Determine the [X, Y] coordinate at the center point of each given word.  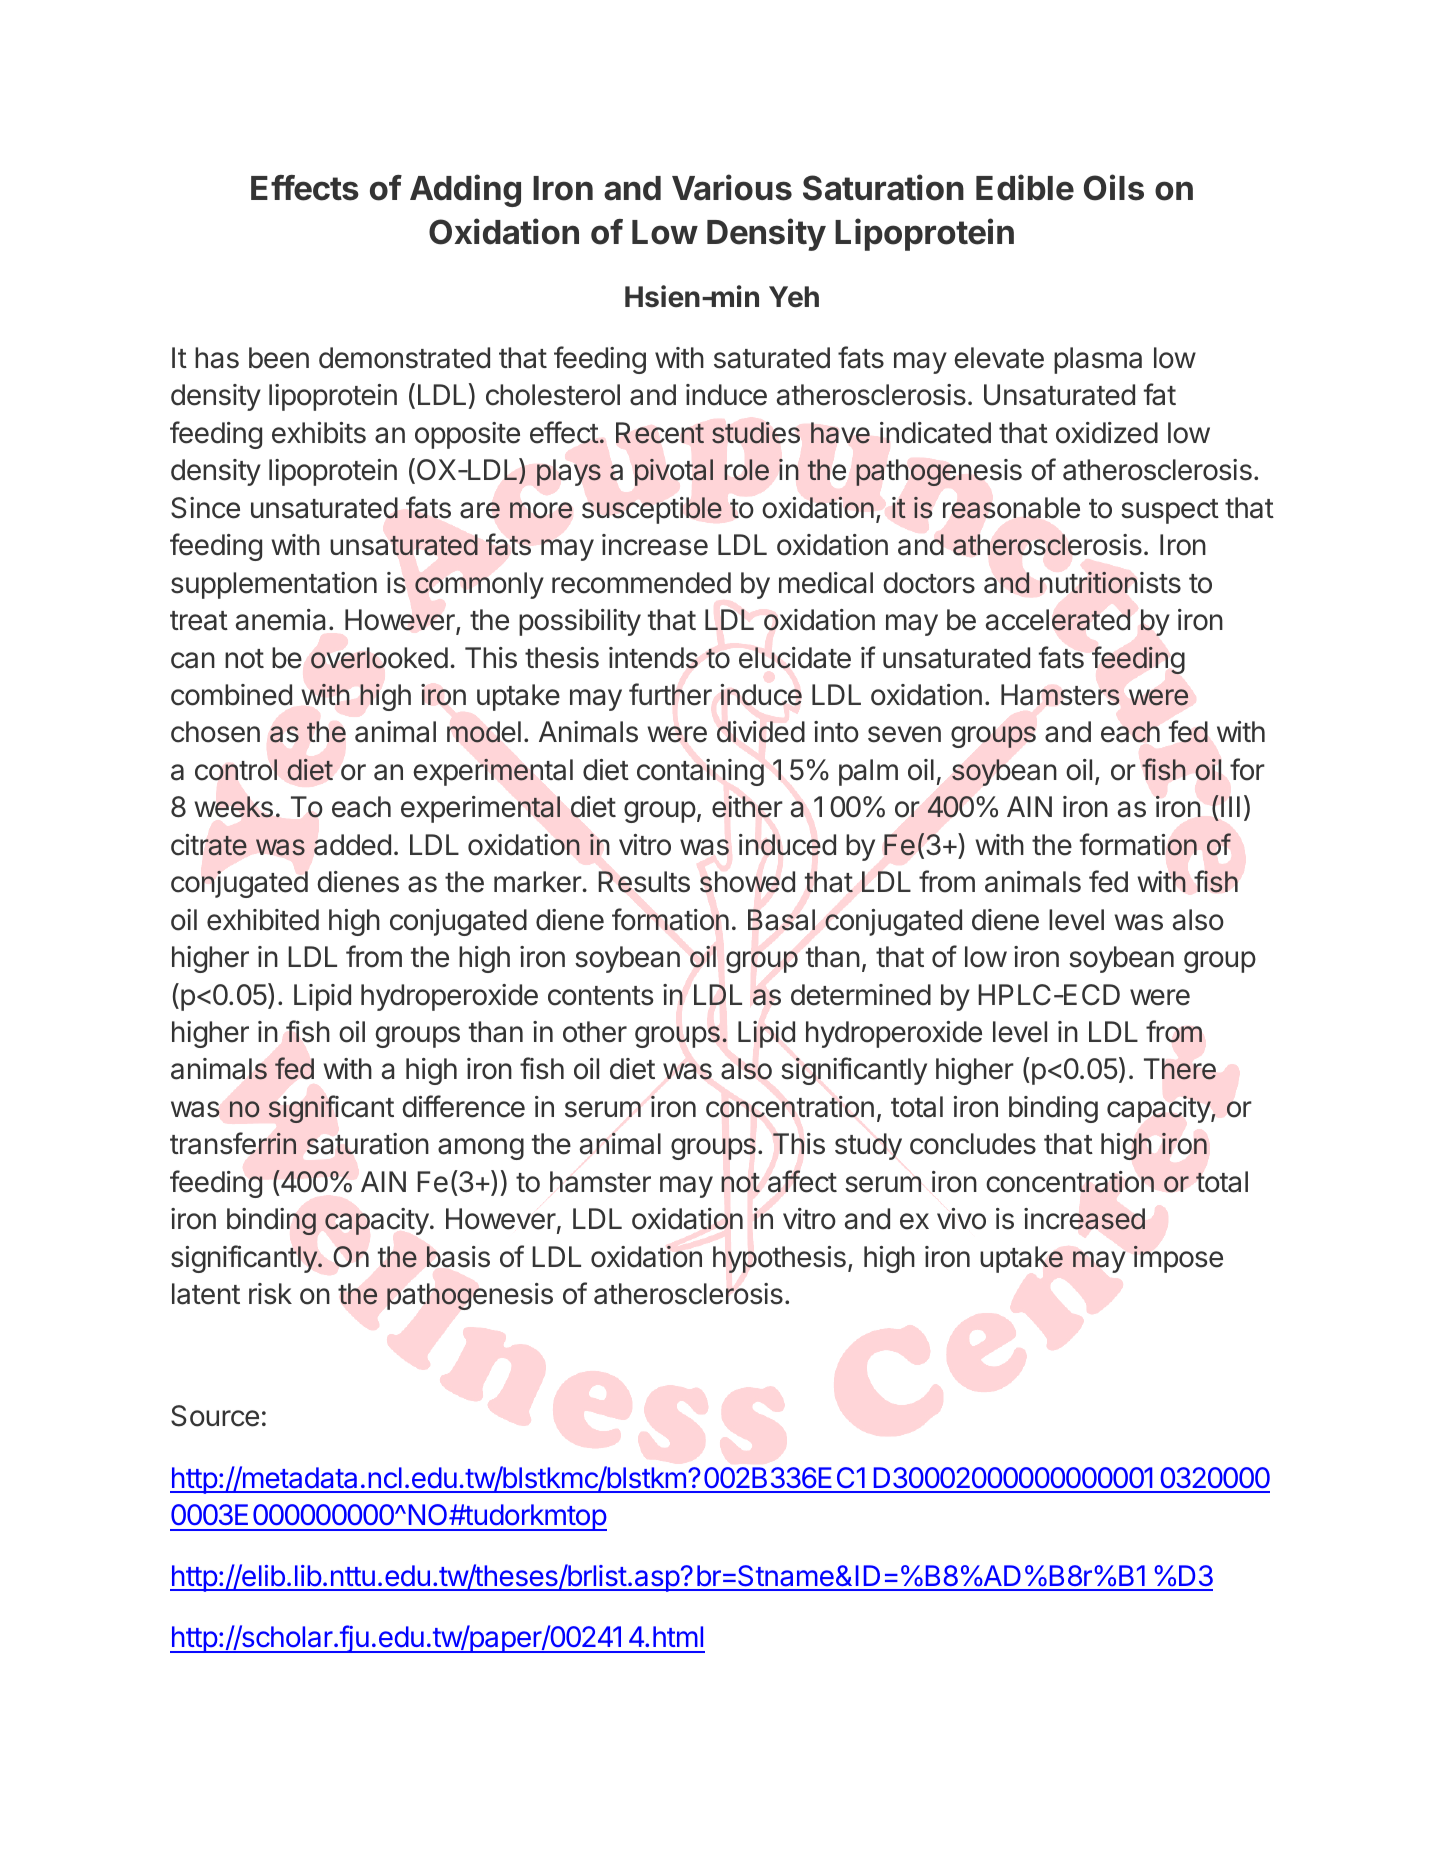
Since [205, 508]
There [1180, 1069]
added [352, 845]
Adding [465, 190]
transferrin [233, 1143]
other [595, 1032]
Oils [1114, 187]
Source [215, 1416]
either [747, 807]
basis [458, 1257]
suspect [1170, 511]
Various [732, 187]
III [1230, 806]
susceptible [652, 510]
